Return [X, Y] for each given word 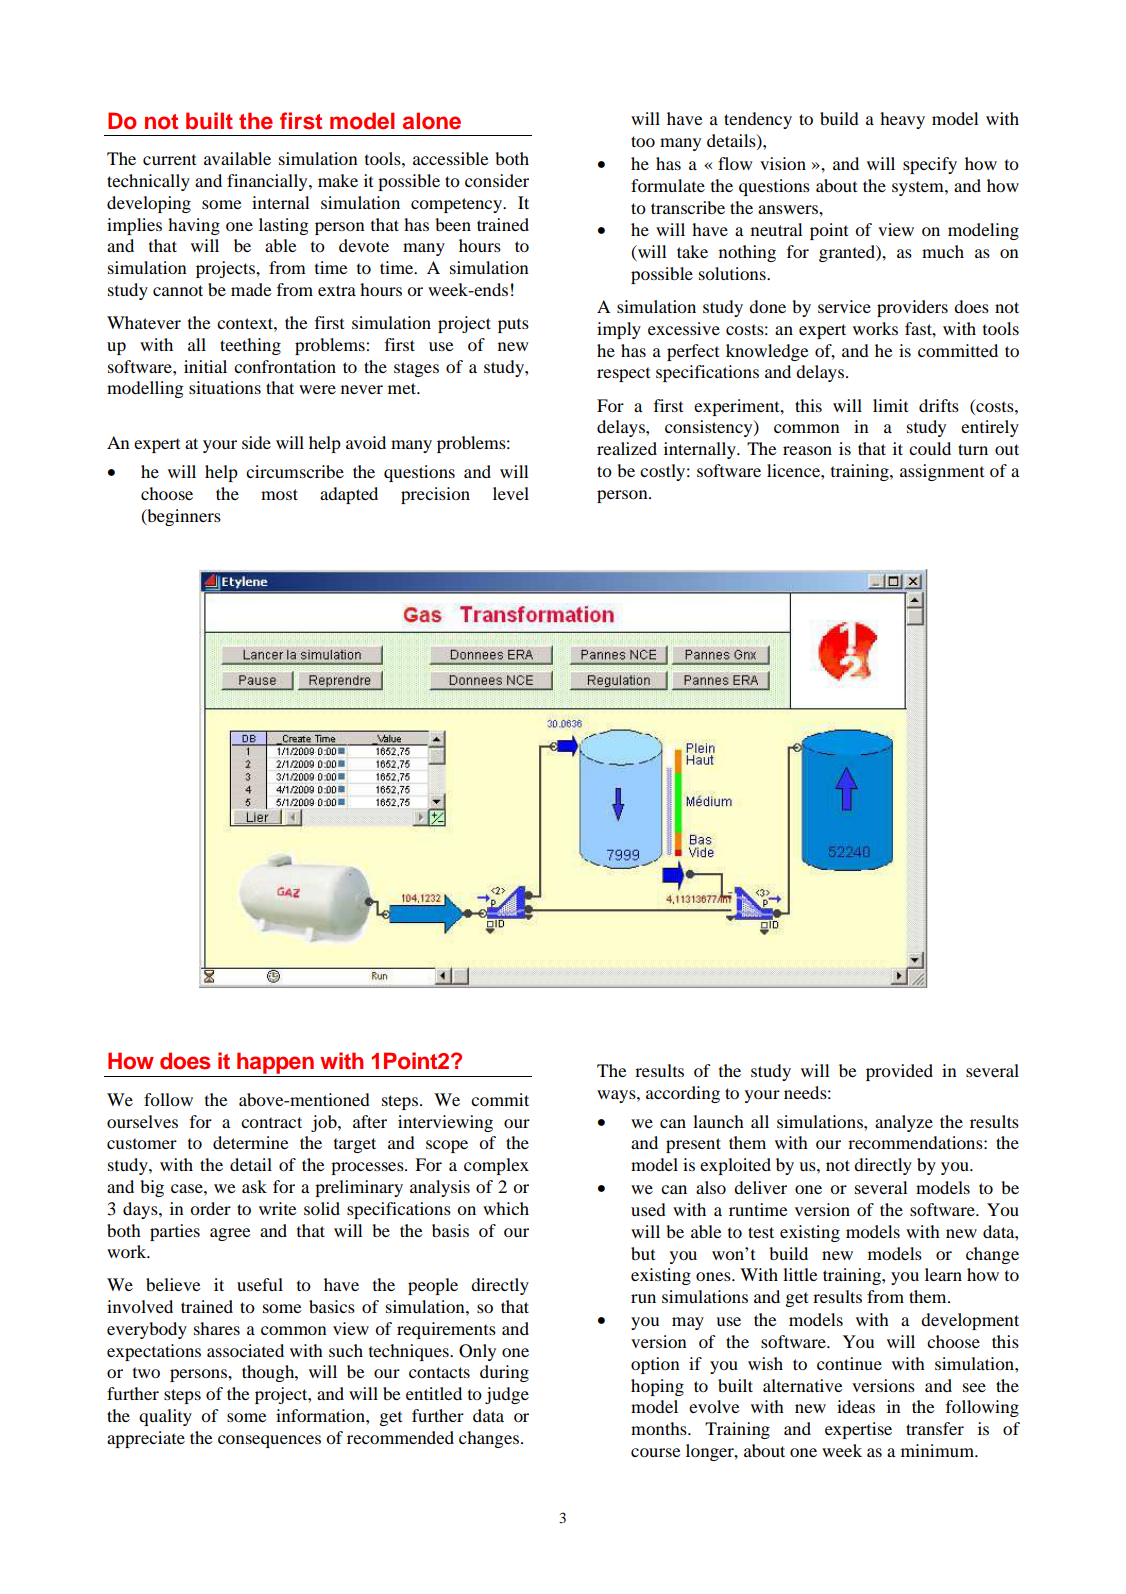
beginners [183, 517]
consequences [269, 1441]
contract [271, 1122]
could [930, 448]
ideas [856, 1406]
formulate [668, 185]
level [511, 493]
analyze [904, 1123]
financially [268, 182]
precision [435, 495]
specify [930, 165]
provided [899, 1072]
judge [507, 1395]
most [279, 494]
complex [496, 1166]
